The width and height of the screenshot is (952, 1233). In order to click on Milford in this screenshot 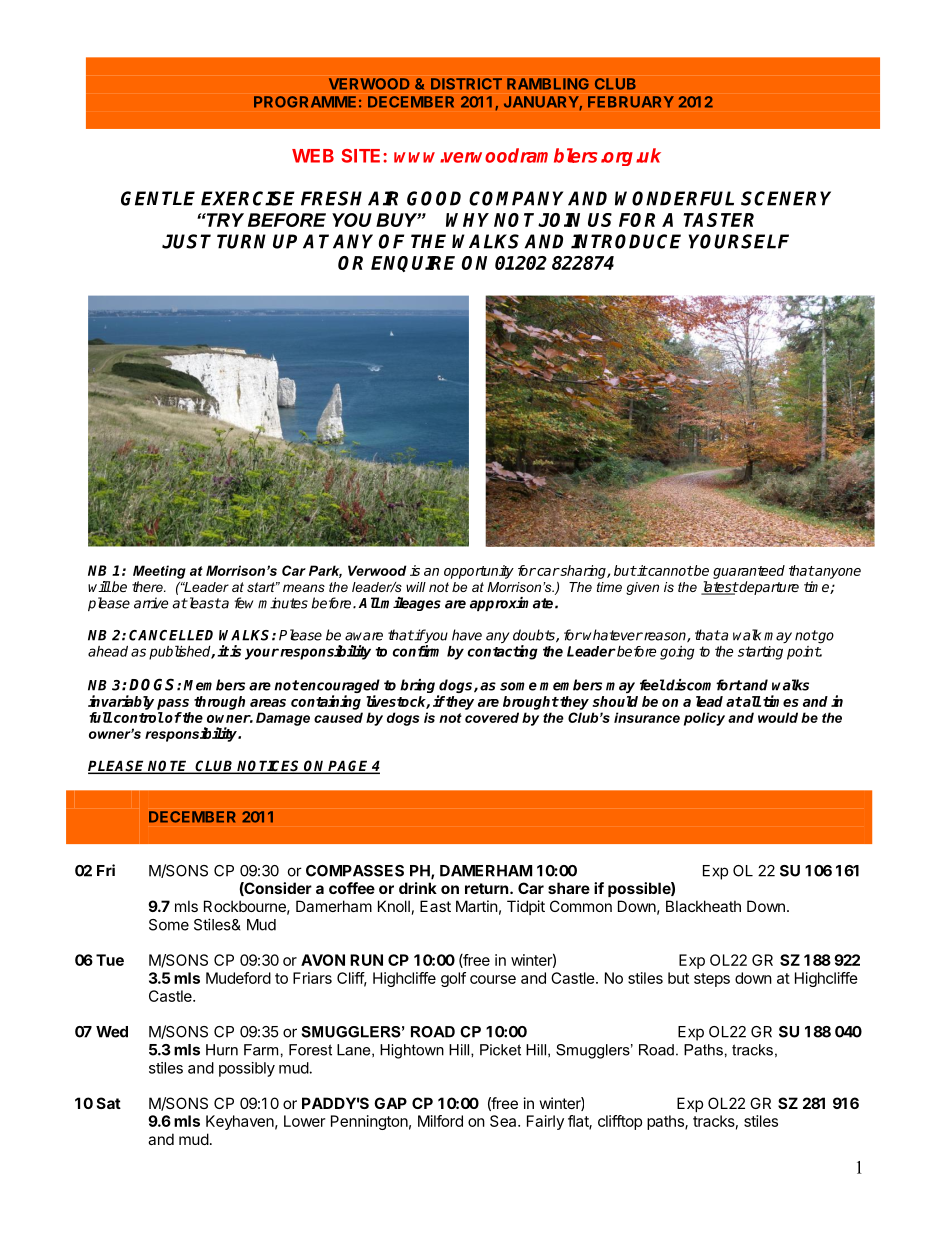, I will do `click(440, 1121)`.
